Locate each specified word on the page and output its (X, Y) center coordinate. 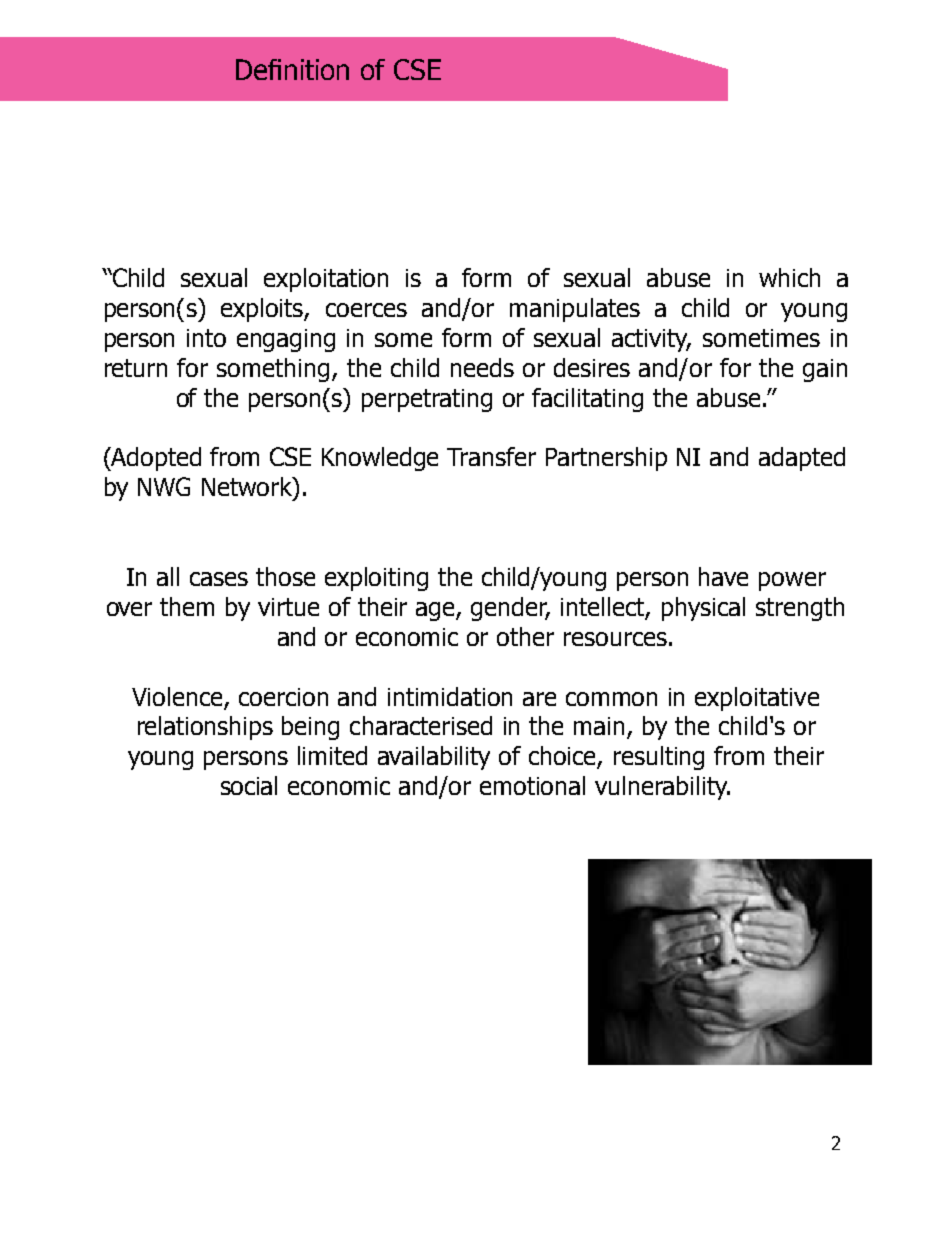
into (206, 338)
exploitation (326, 280)
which (789, 277)
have (723, 576)
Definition (292, 69)
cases (219, 579)
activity (651, 340)
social (249, 785)
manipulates (575, 310)
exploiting (376, 579)
